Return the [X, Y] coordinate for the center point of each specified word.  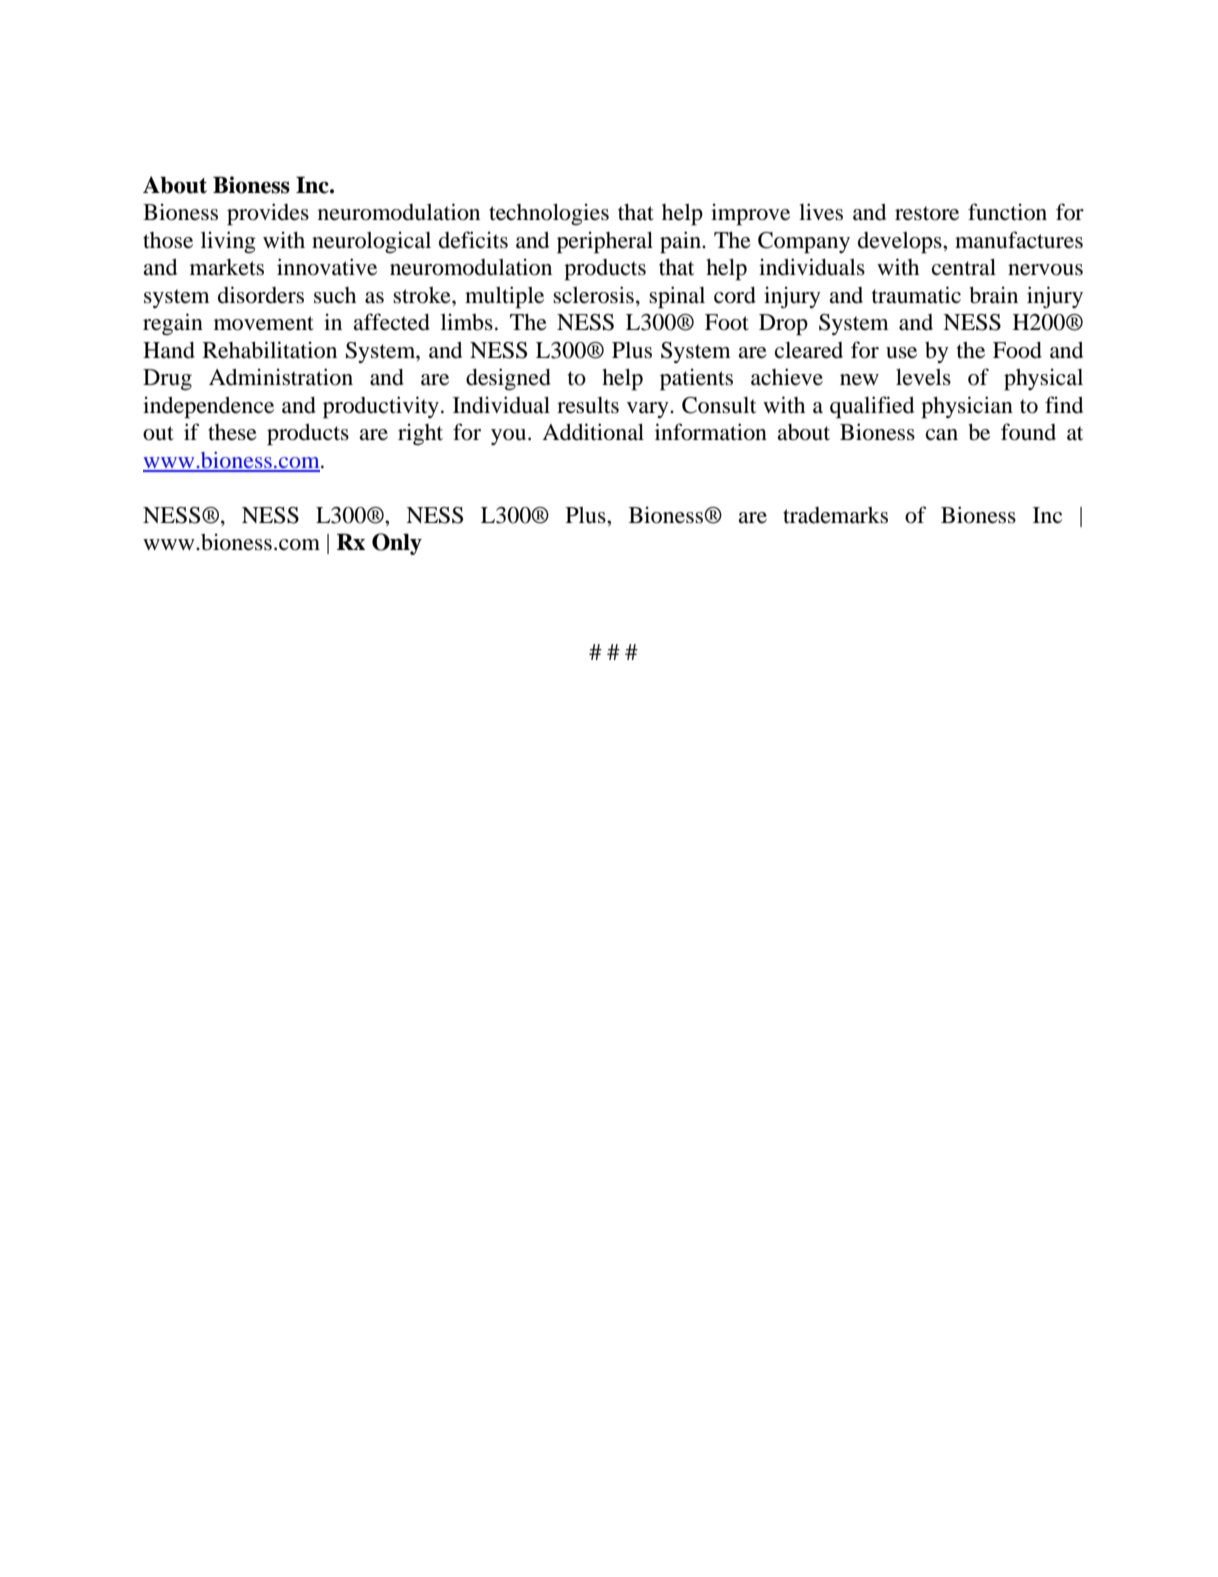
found [1028, 432]
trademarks [835, 515]
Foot [727, 322]
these [232, 432]
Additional [593, 432]
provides [268, 214]
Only [397, 544]
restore [927, 213]
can [942, 435]
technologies [549, 214]
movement [264, 323]
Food [1017, 350]
